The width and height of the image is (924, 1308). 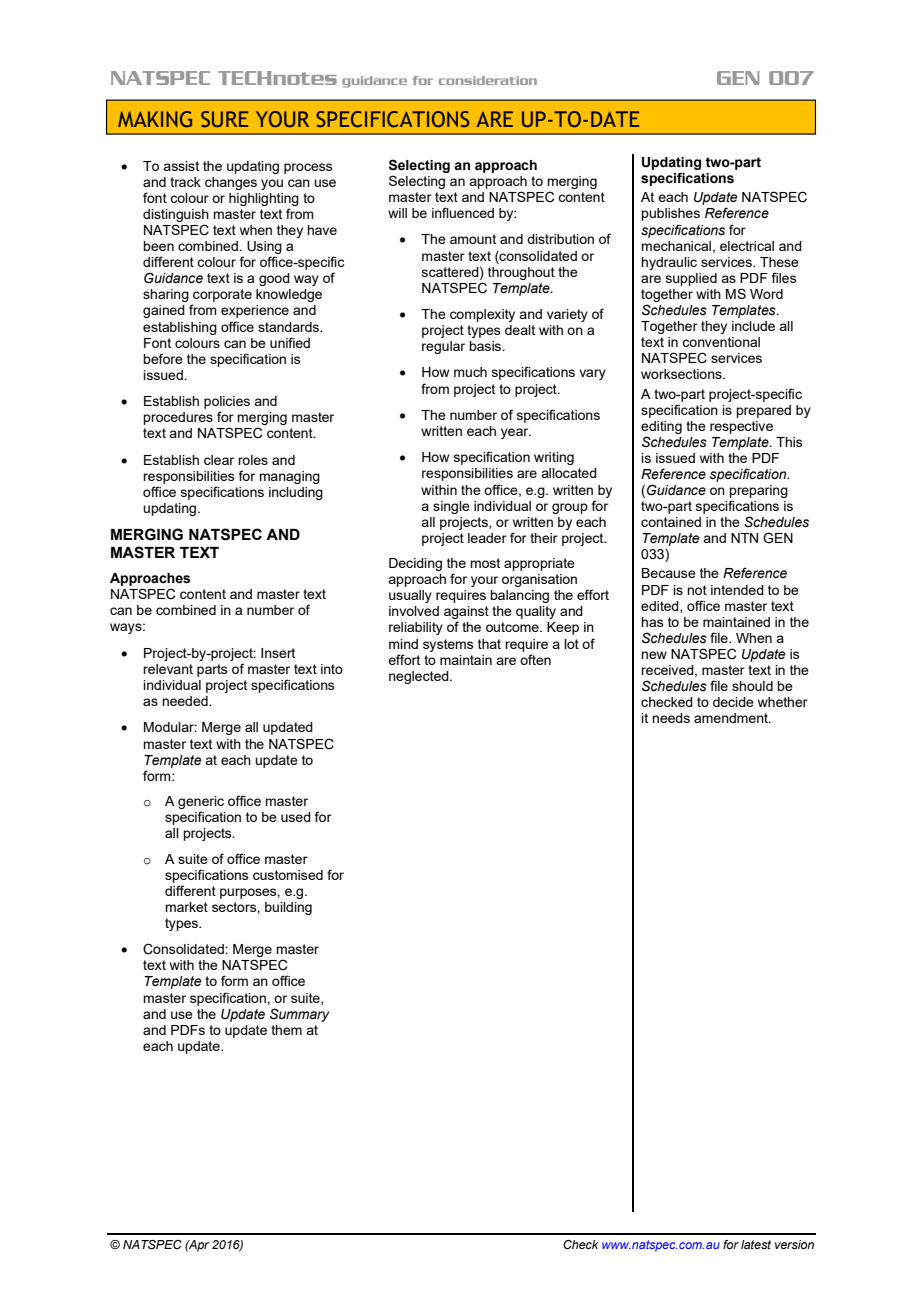 I want to click on them, so click(x=286, y=1030).
